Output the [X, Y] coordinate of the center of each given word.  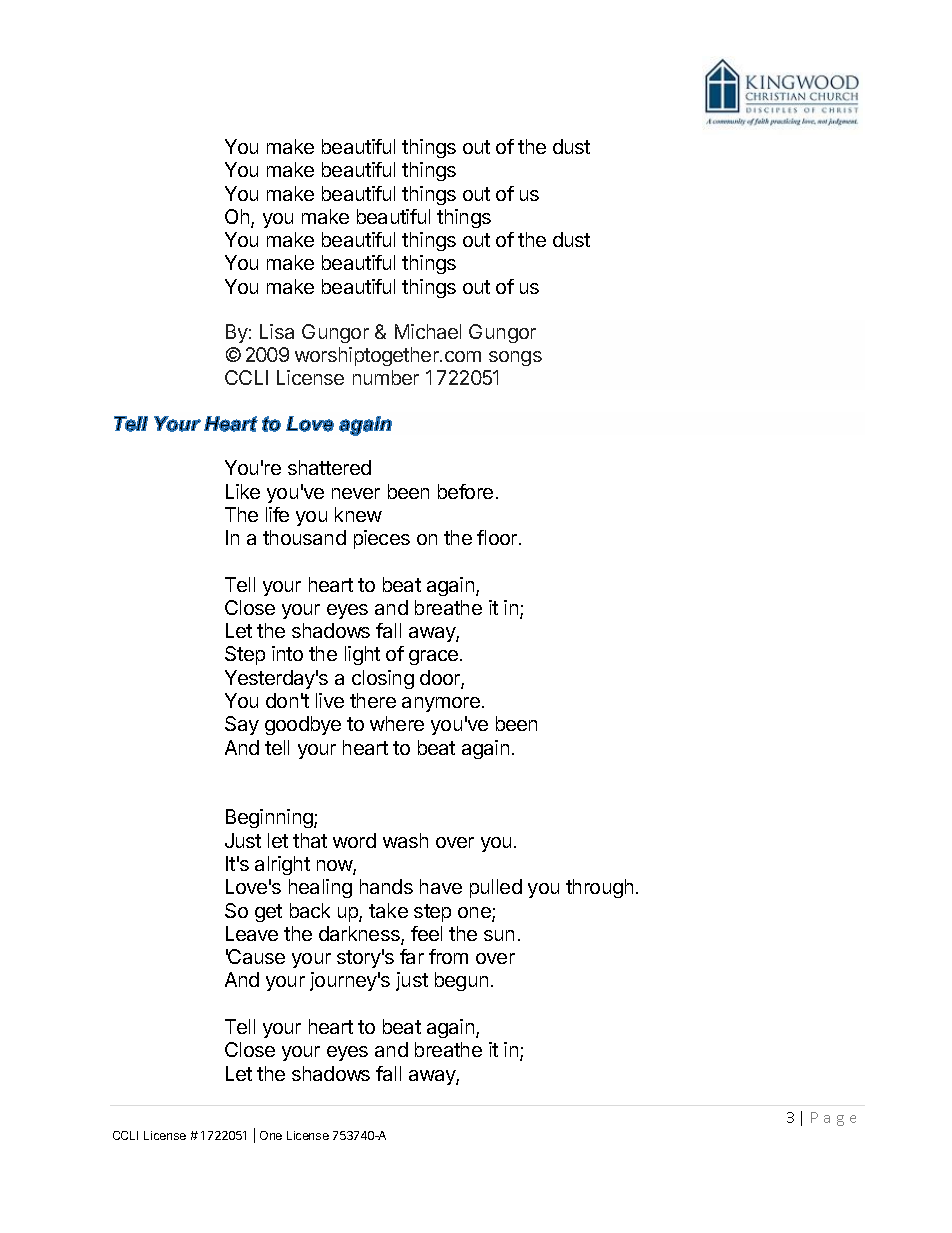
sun [499, 935]
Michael [428, 331]
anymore [441, 704]
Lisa [277, 331]
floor [498, 537]
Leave [252, 933]
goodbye [303, 725]
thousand [304, 537]
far [412, 956]
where [397, 723]
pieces [382, 539]
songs [515, 358]
